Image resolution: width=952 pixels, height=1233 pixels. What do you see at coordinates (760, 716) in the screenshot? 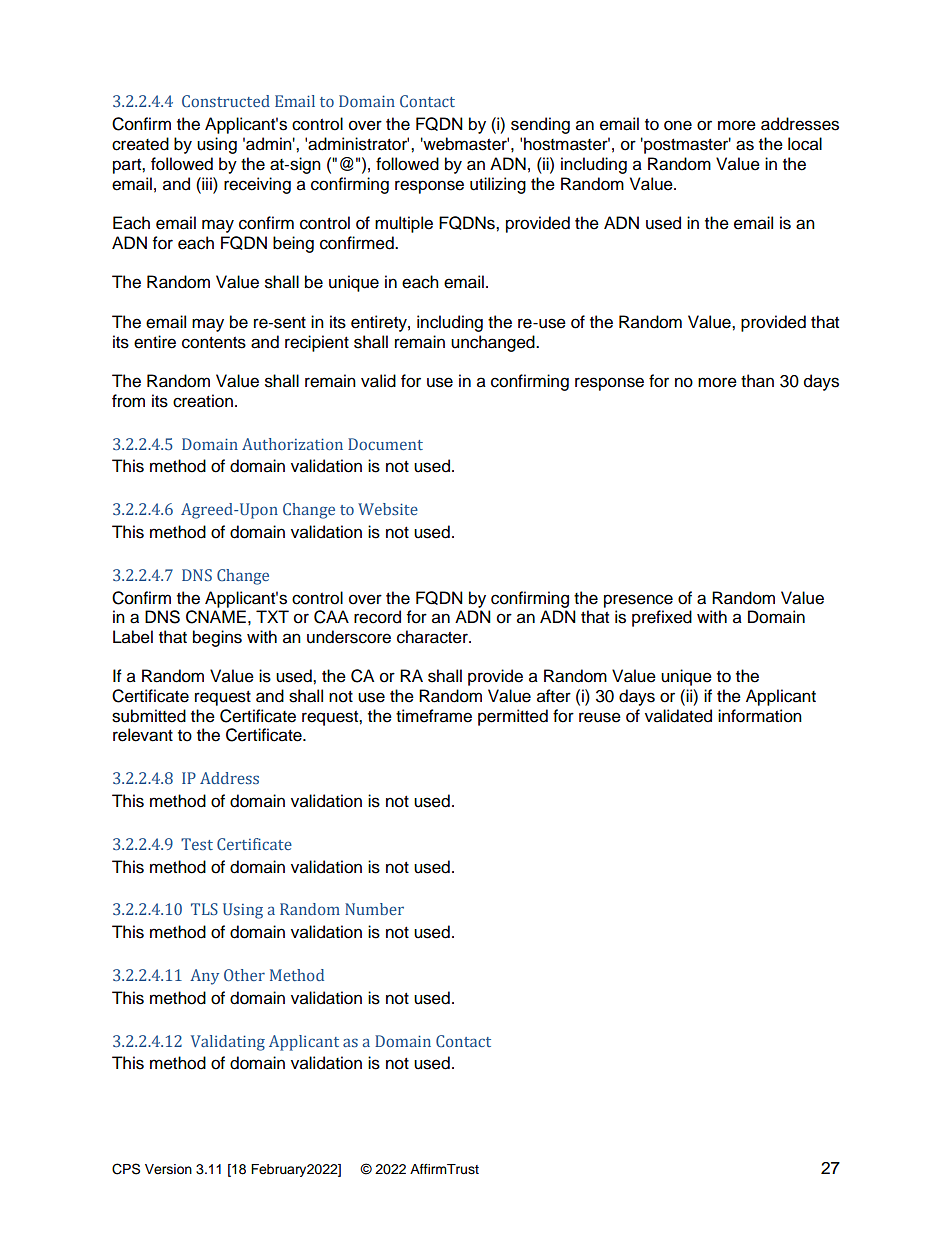
I see `information` at bounding box center [760, 716].
